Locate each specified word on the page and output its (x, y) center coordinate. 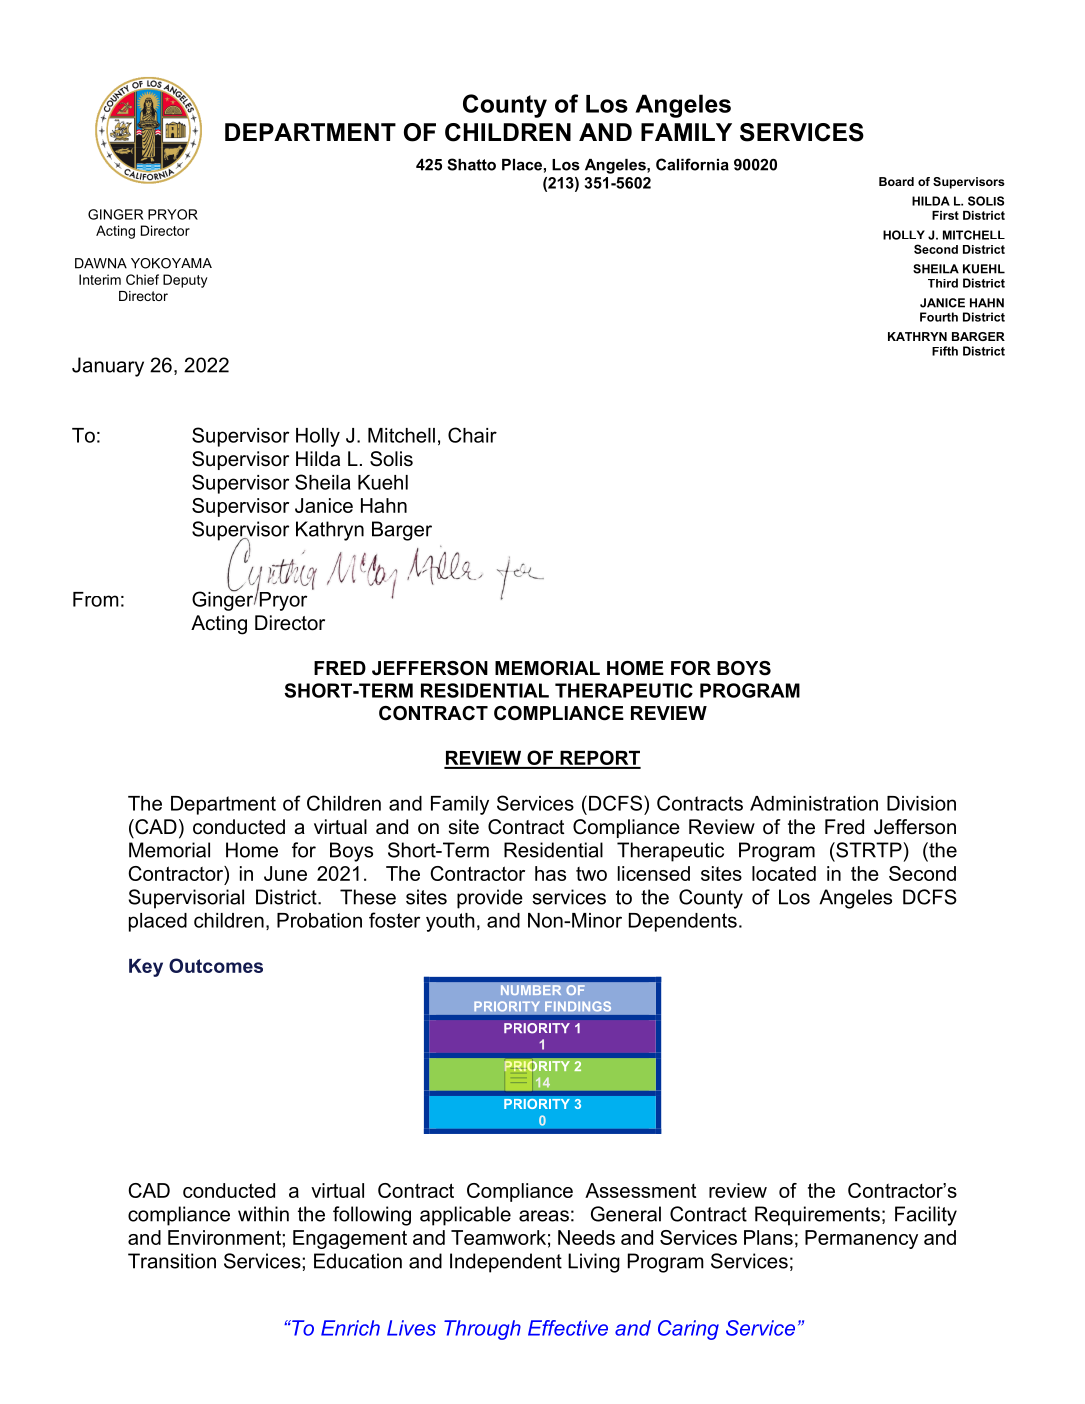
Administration (814, 803)
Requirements (817, 1216)
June (285, 873)
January (108, 367)
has (550, 873)
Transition (172, 1261)
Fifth (945, 351)
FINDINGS (578, 1006)
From (96, 599)
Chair (472, 435)
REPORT (599, 759)
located (784, 873)
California (692, 164)
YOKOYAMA (171, 263)
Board (896, 181)
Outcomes (216, 965)
